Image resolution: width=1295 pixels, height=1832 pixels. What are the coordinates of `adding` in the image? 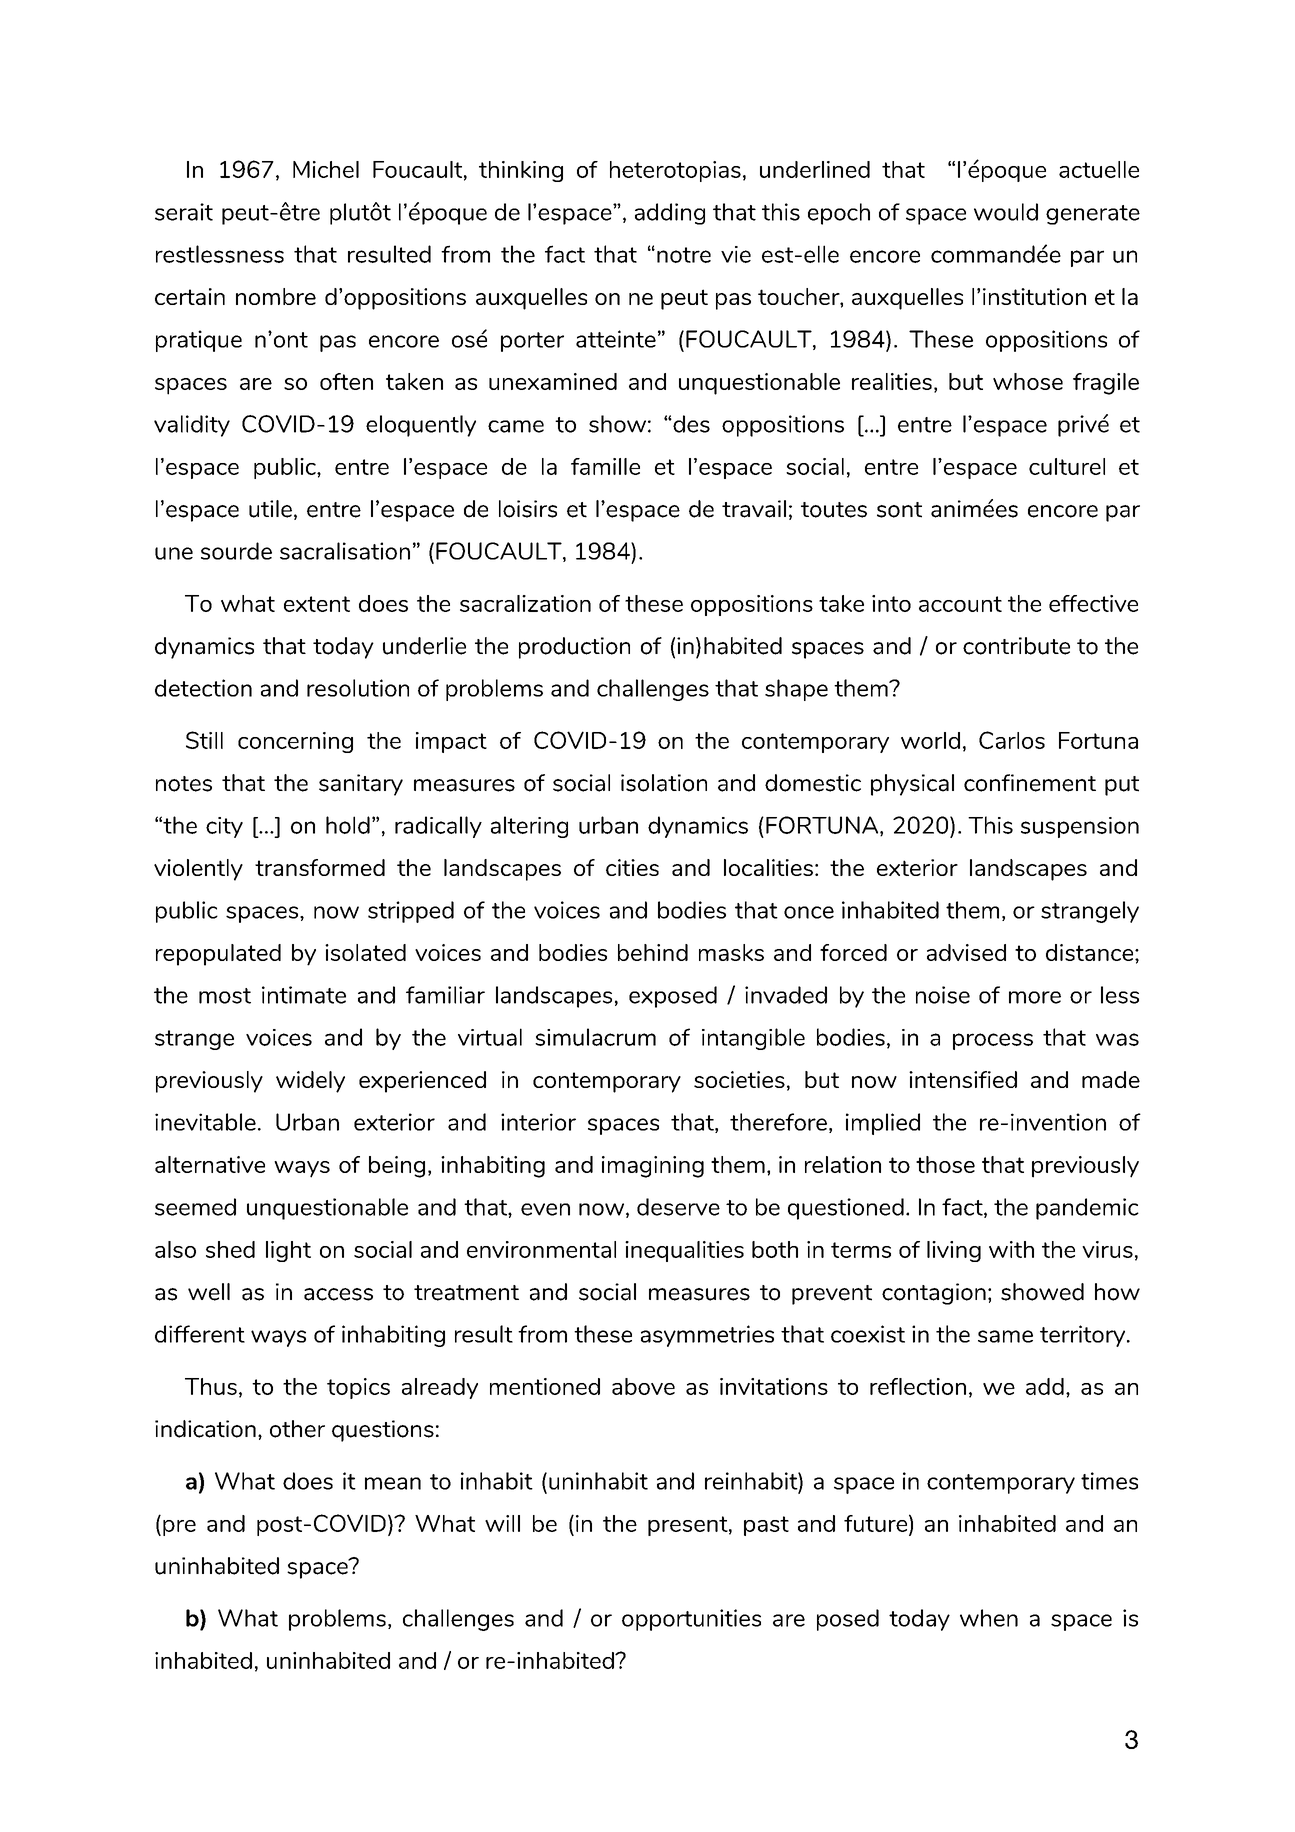 It's located at (670, 214).
